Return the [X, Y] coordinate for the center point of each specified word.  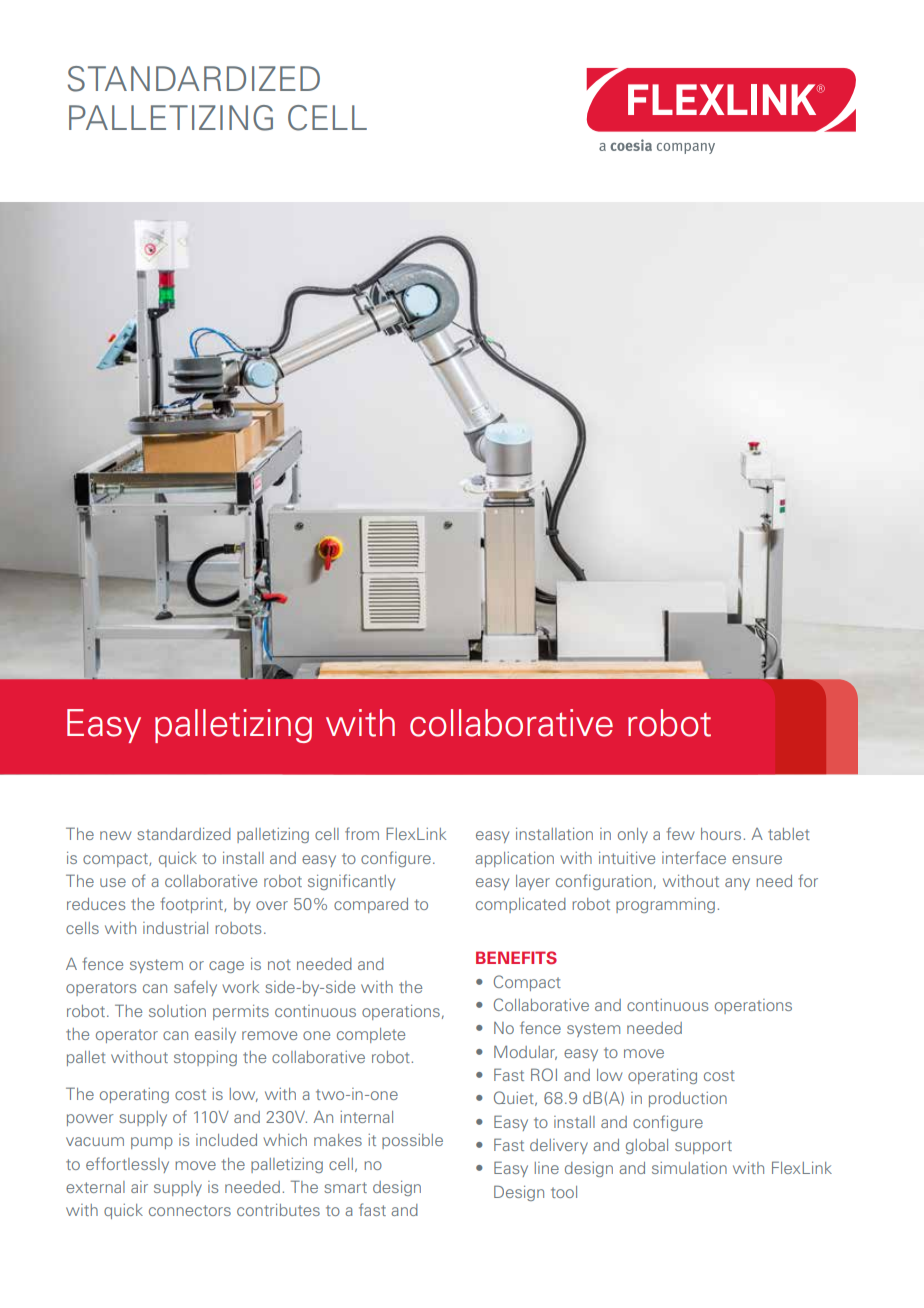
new [115, 835]
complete [371, 1035]
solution [177, 1011]
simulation [689, 1168]
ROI [544, 1074]
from [362, 833]
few [680, 833]
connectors [190, 1210]
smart [345, 1187]
